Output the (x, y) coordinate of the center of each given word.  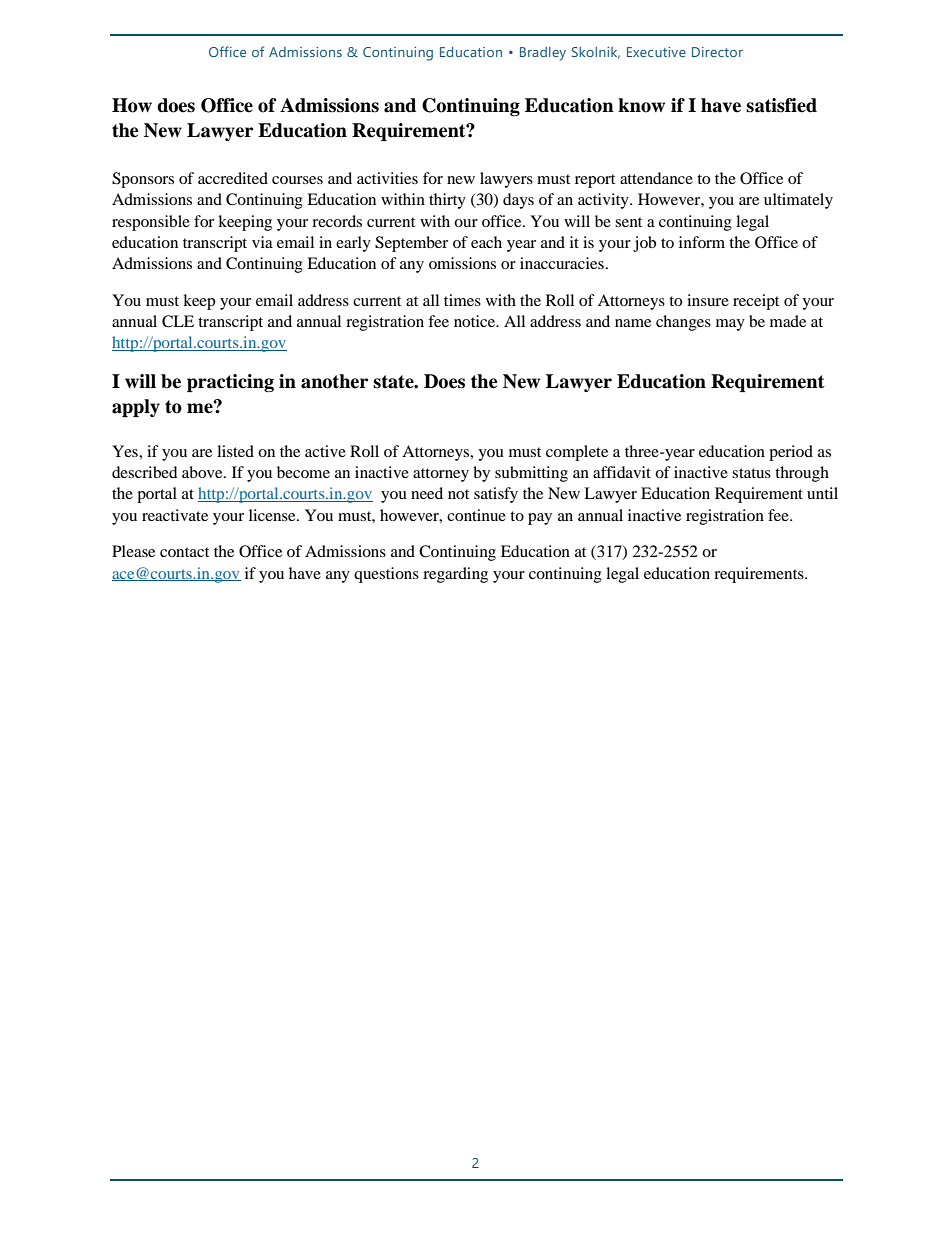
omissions (462, 263)
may (730, 325)
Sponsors (143, 180)
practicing (230, 383)
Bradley (543, 54)
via (262, 242)
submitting (531, 474)
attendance (656, 178)
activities (387, 178)
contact (184, 552)
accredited (233, 178)
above (203, 472)
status (751, 473)
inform (702, 242)
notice (476, 321)
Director (717, 52)
